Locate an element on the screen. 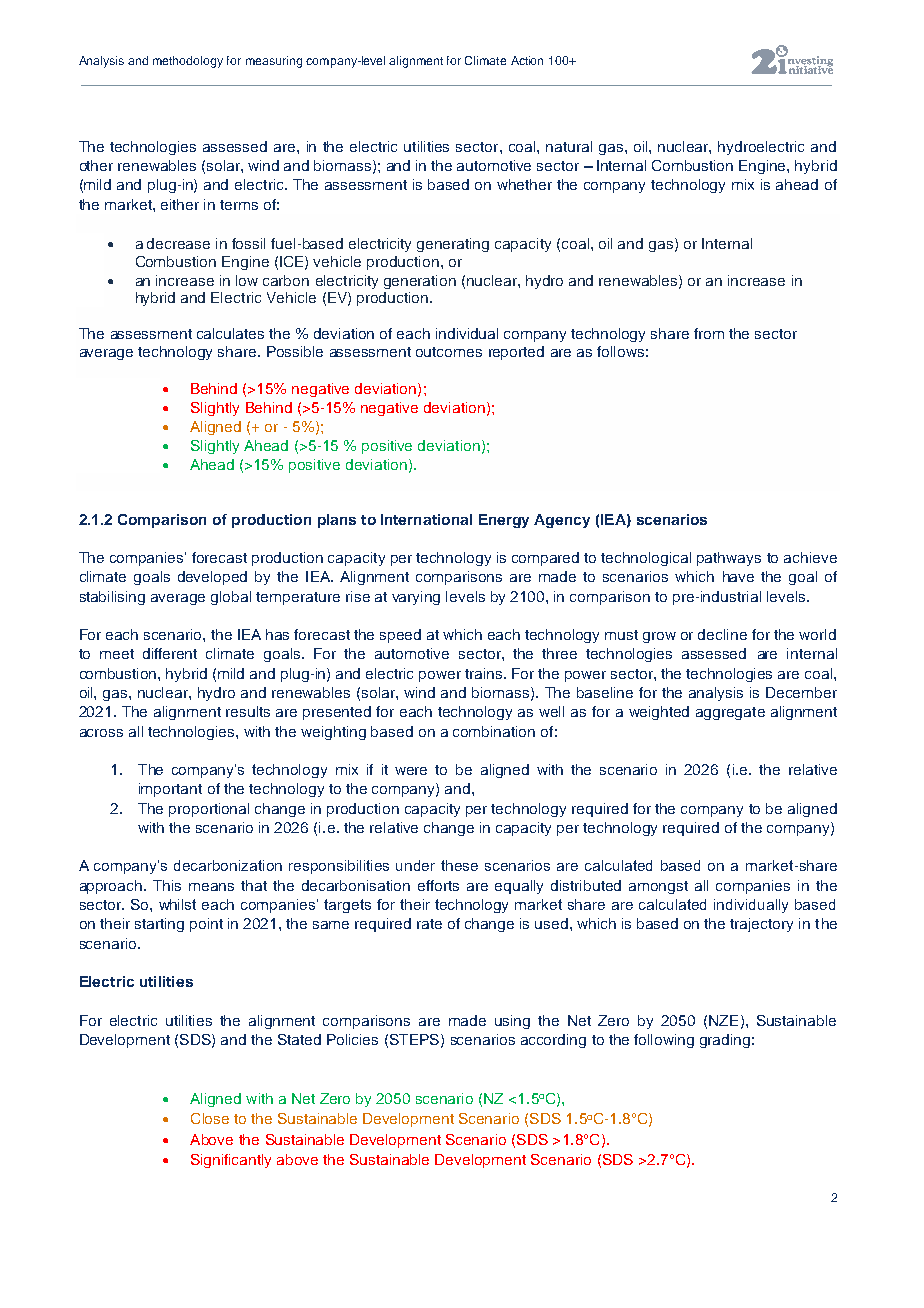 The height and width of the screenshot is (1308, 924). generation is located at coordinates (420, 282).
